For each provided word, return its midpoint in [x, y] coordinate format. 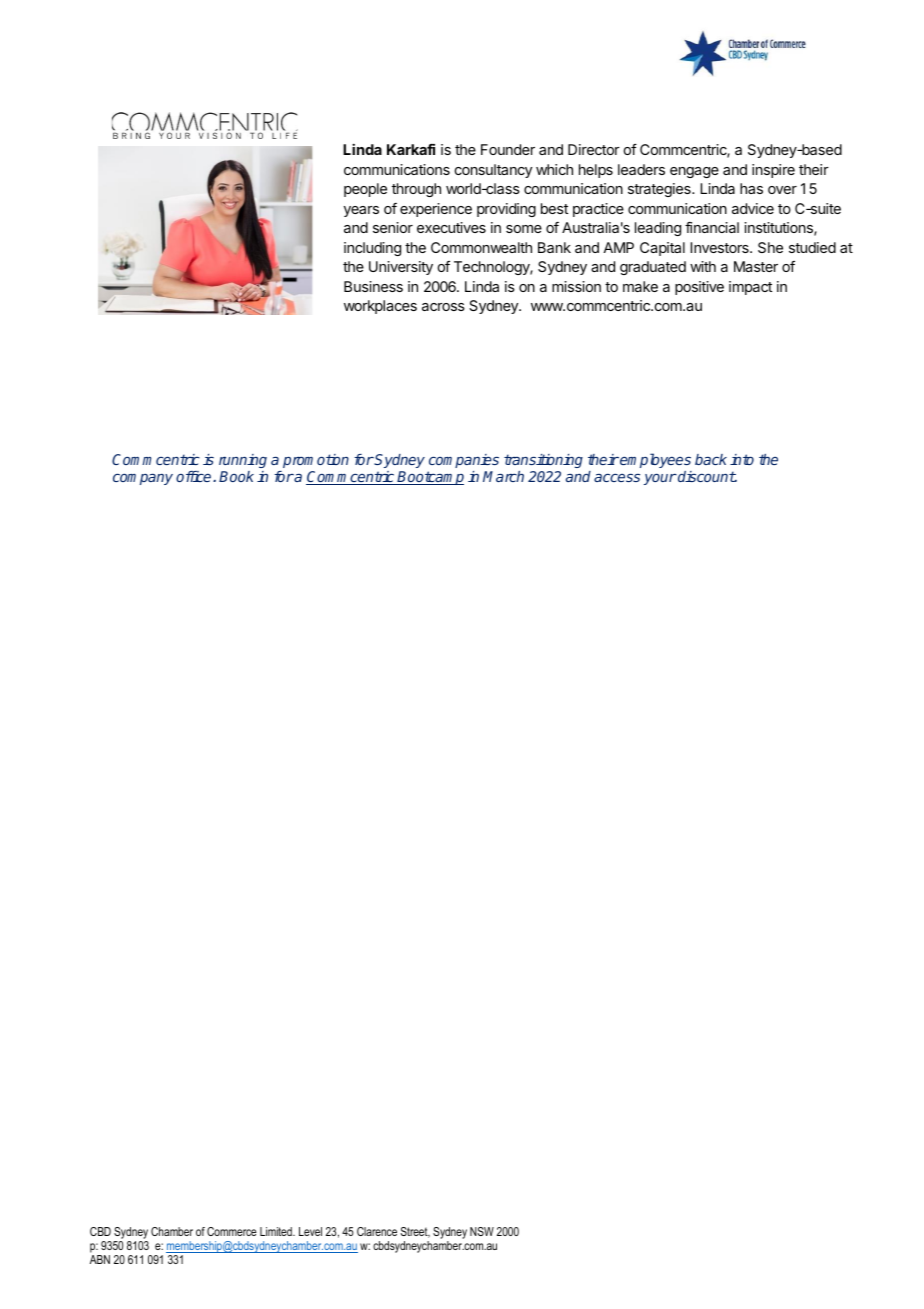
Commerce [232, 1231]
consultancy [493, 171]
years [361, 211]
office [195, 476]
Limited [277, 1231]
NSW [482, 1231]
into [742, 459]
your [660, 479]
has [751, 188]
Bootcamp [430, 478]
